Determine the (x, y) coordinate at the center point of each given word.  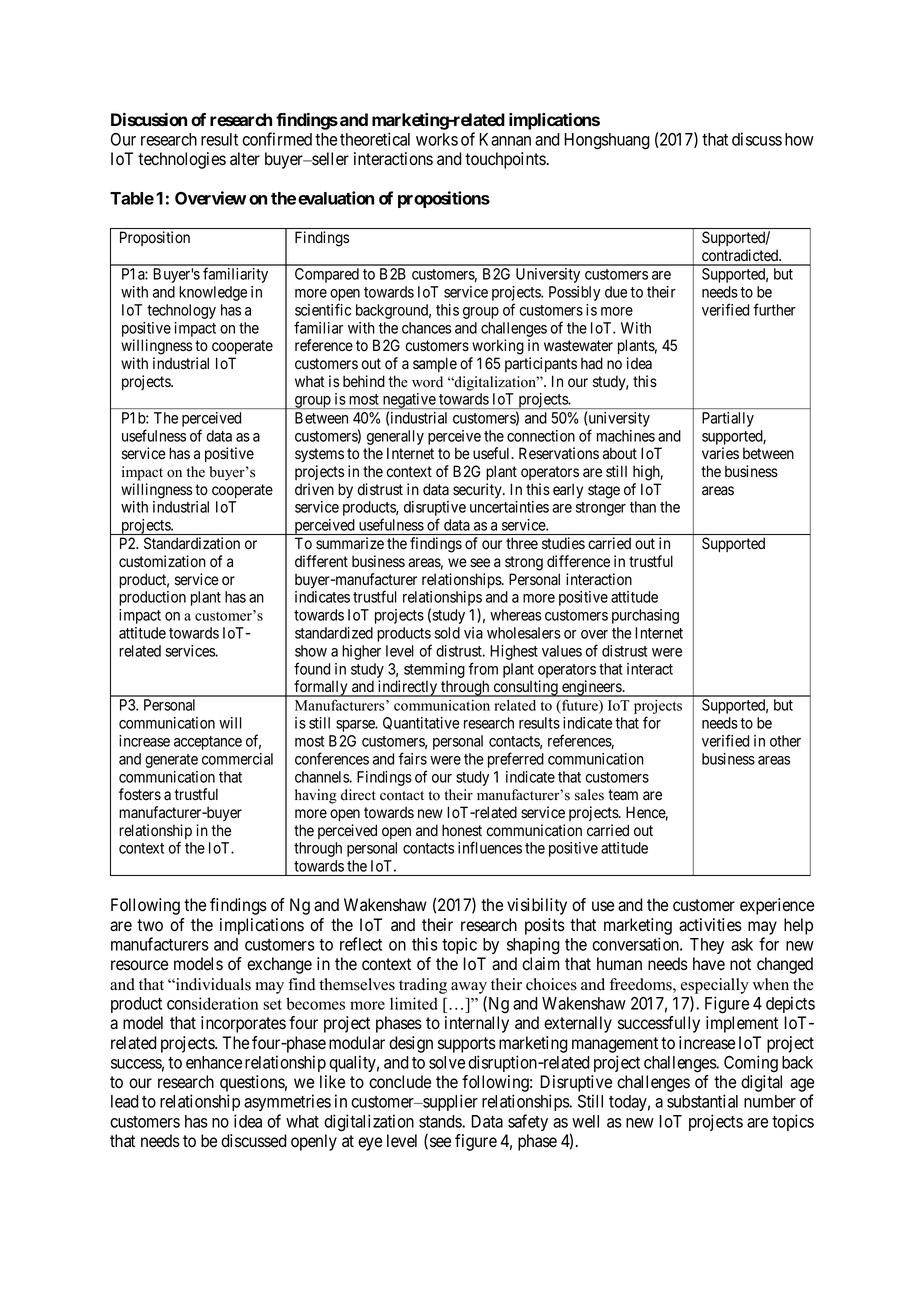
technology (181, 311)
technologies (182, 160)
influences (490, 847)
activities (710, 925)
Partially (728, 419)
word (427, 382)
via (473, 633)
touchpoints (505, 160)
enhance (214, 1062)
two (150, 925)
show (311, 651)
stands (441, 1121)
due (616, 292)
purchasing (645, 616)
